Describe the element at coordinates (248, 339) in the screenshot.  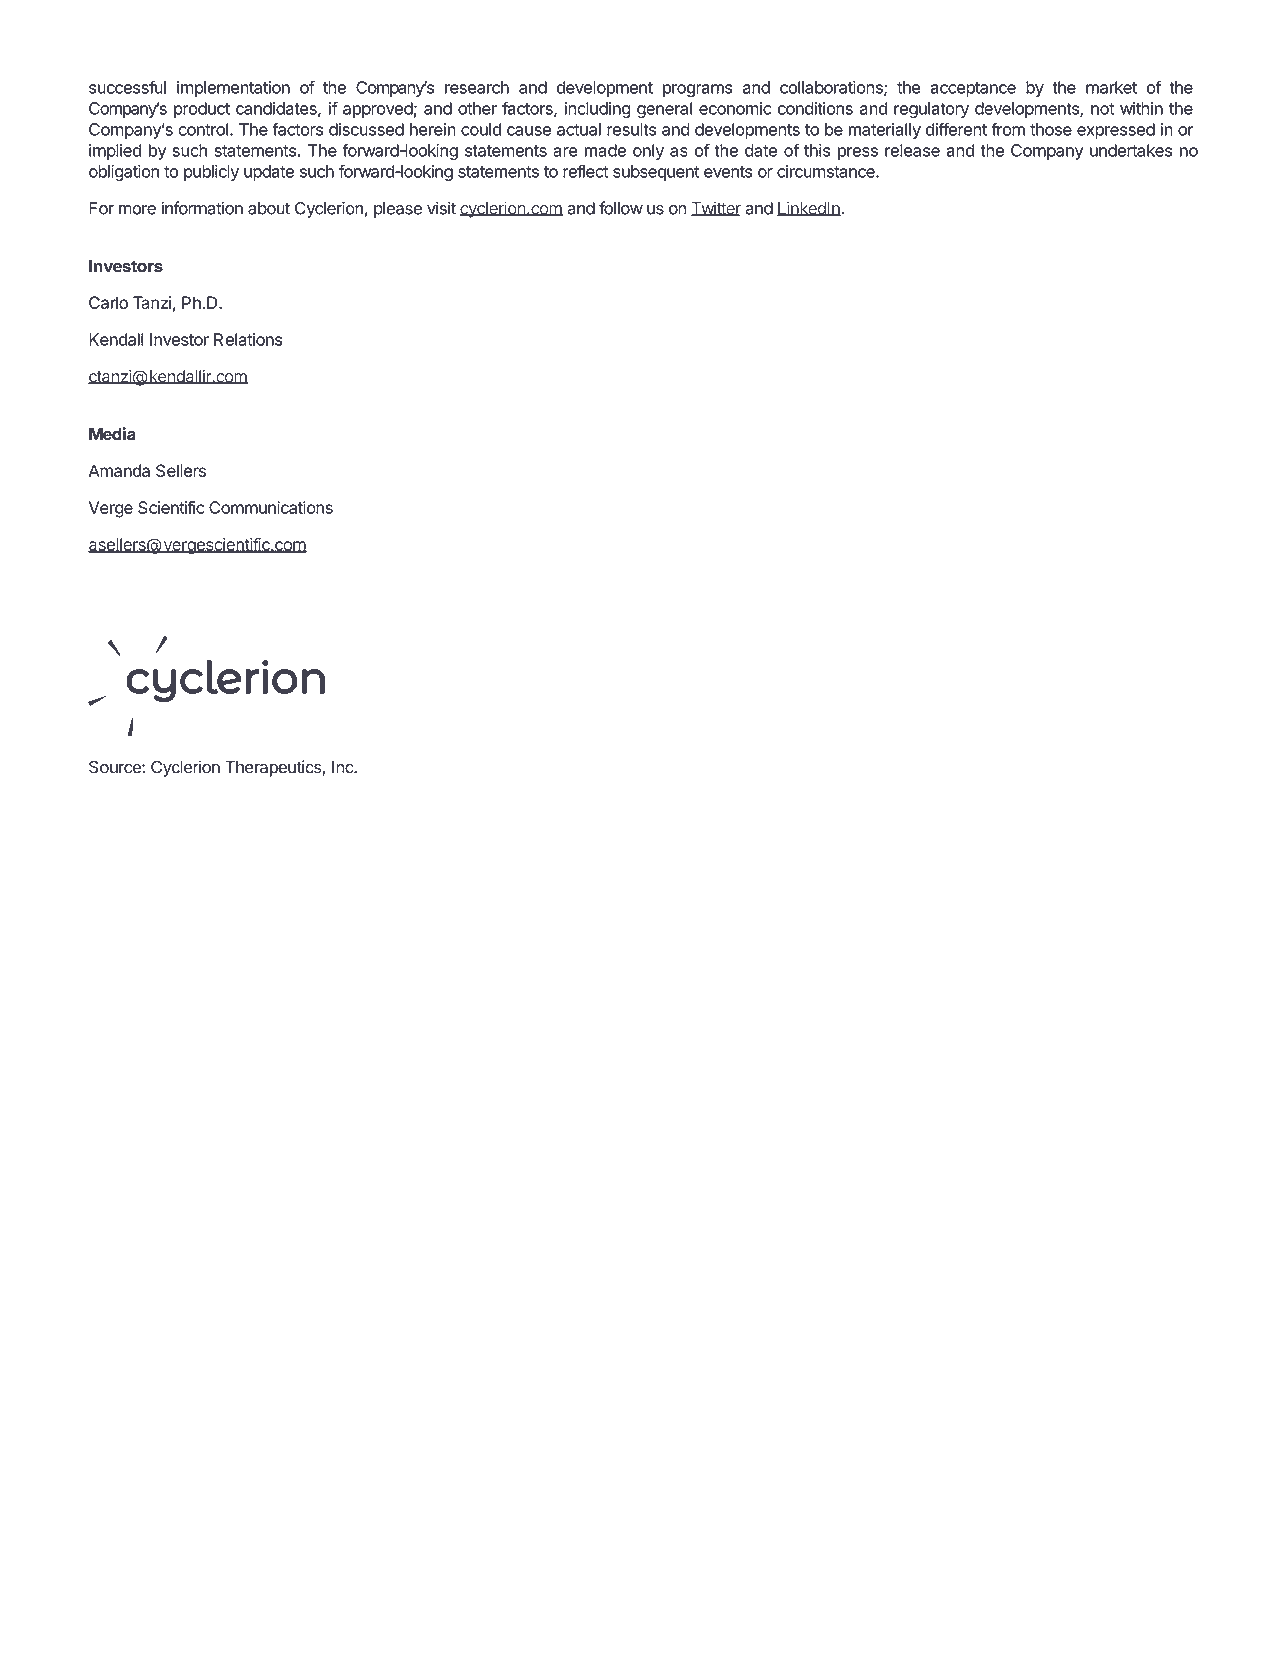
I see `Relations` at that location.
